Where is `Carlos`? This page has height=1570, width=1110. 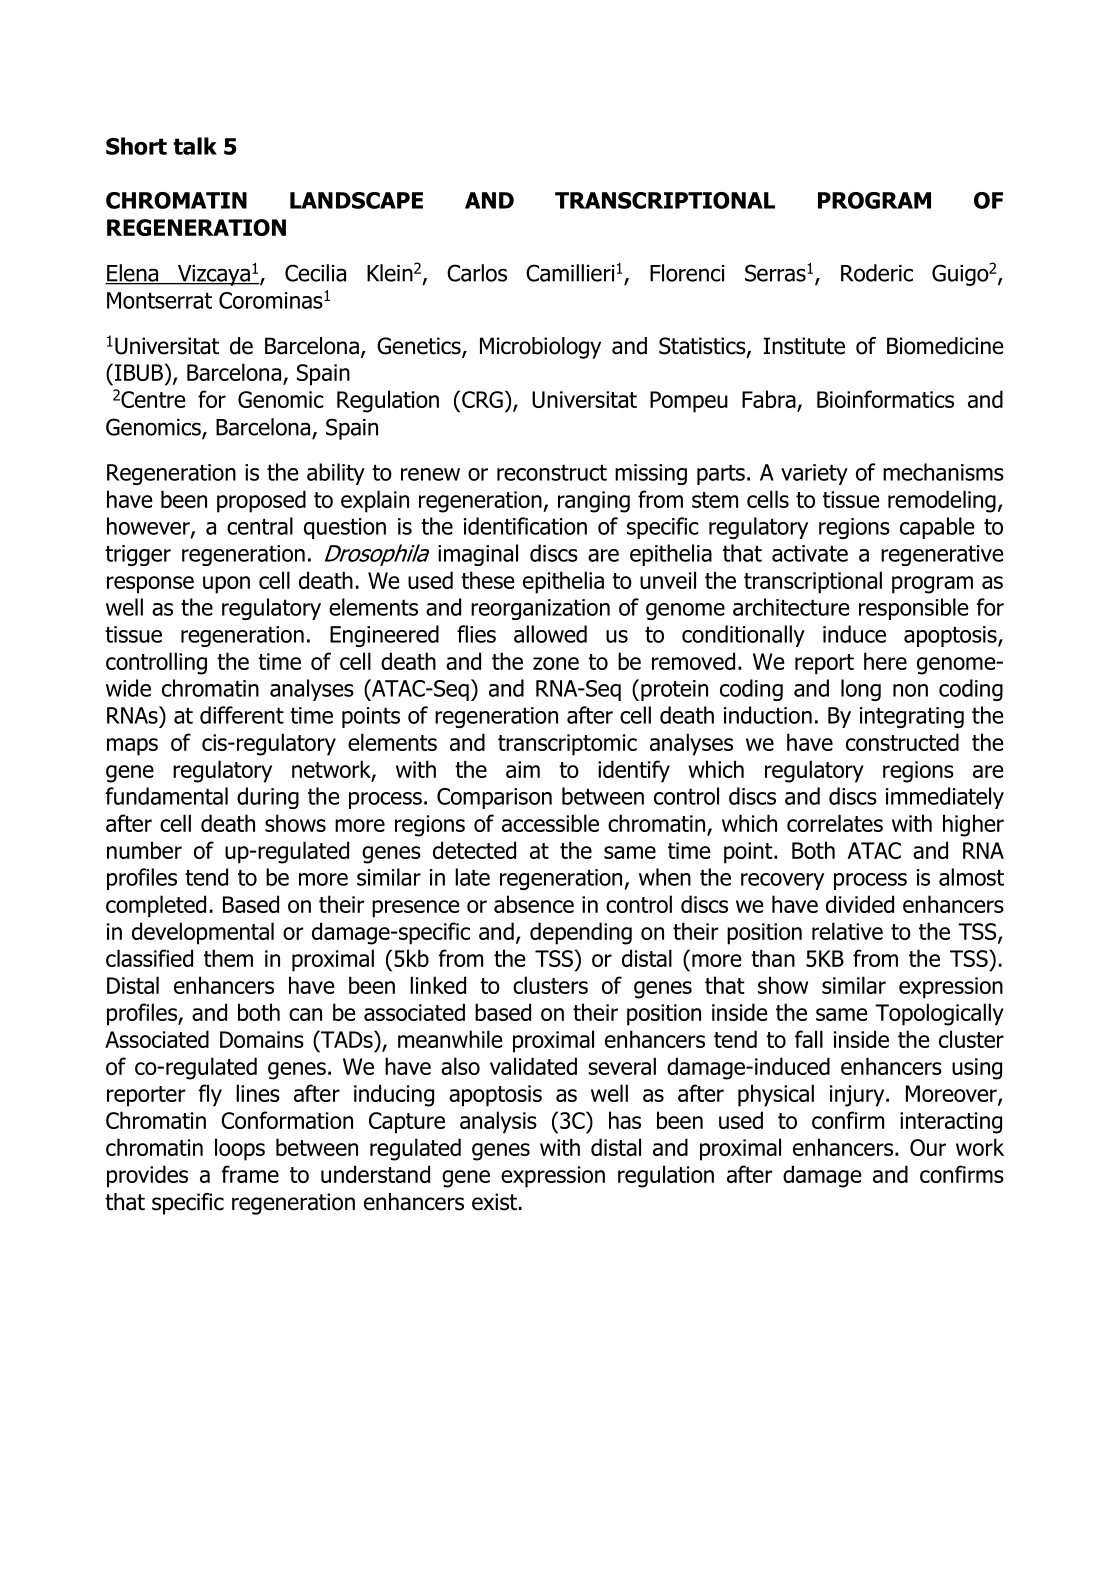 Carlos is located at coordinates (477, 273).
